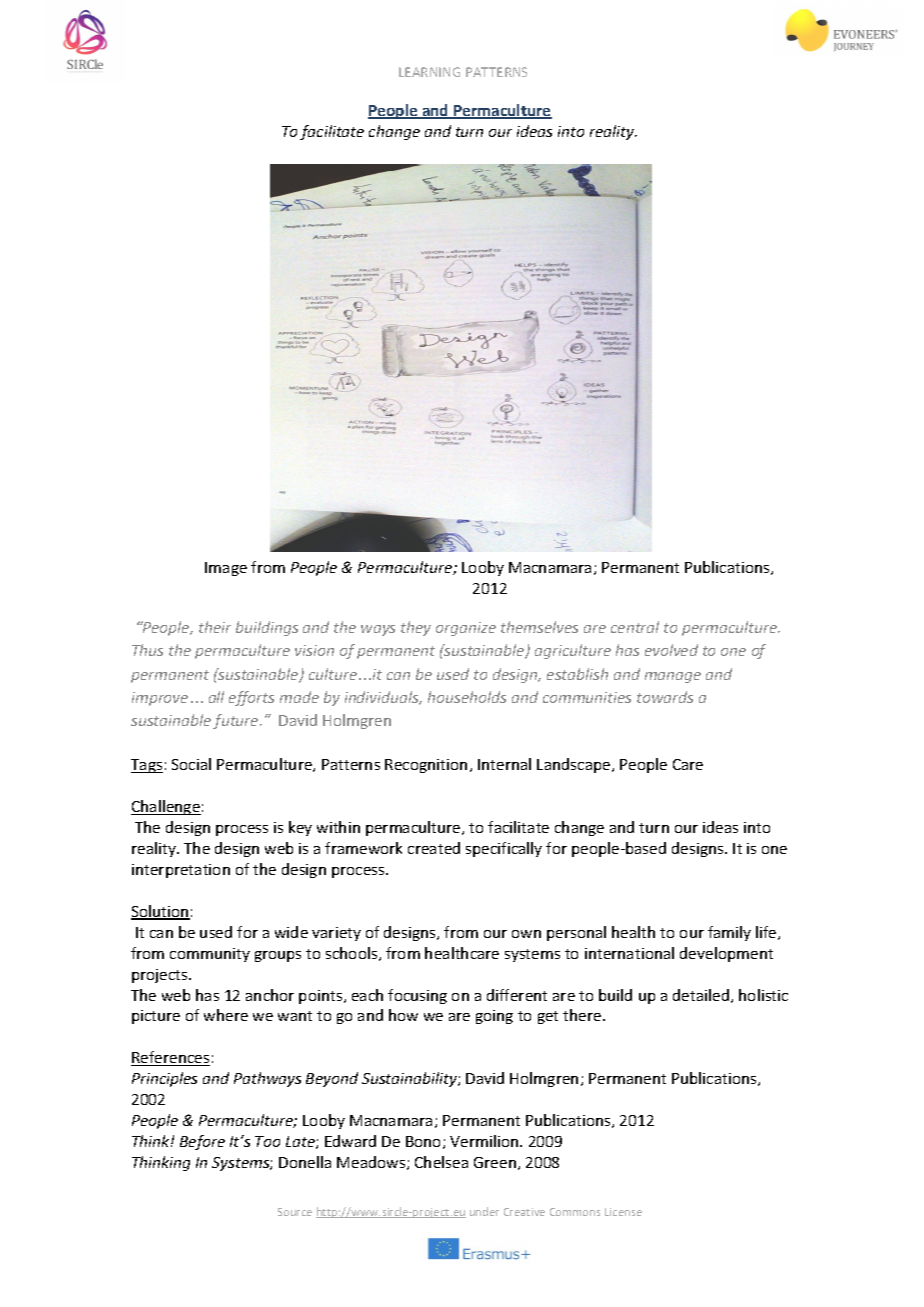 This image has height=1307, width=924. Describe the element at coordinates (226, 569) in the image. I see `Image` at that location.
